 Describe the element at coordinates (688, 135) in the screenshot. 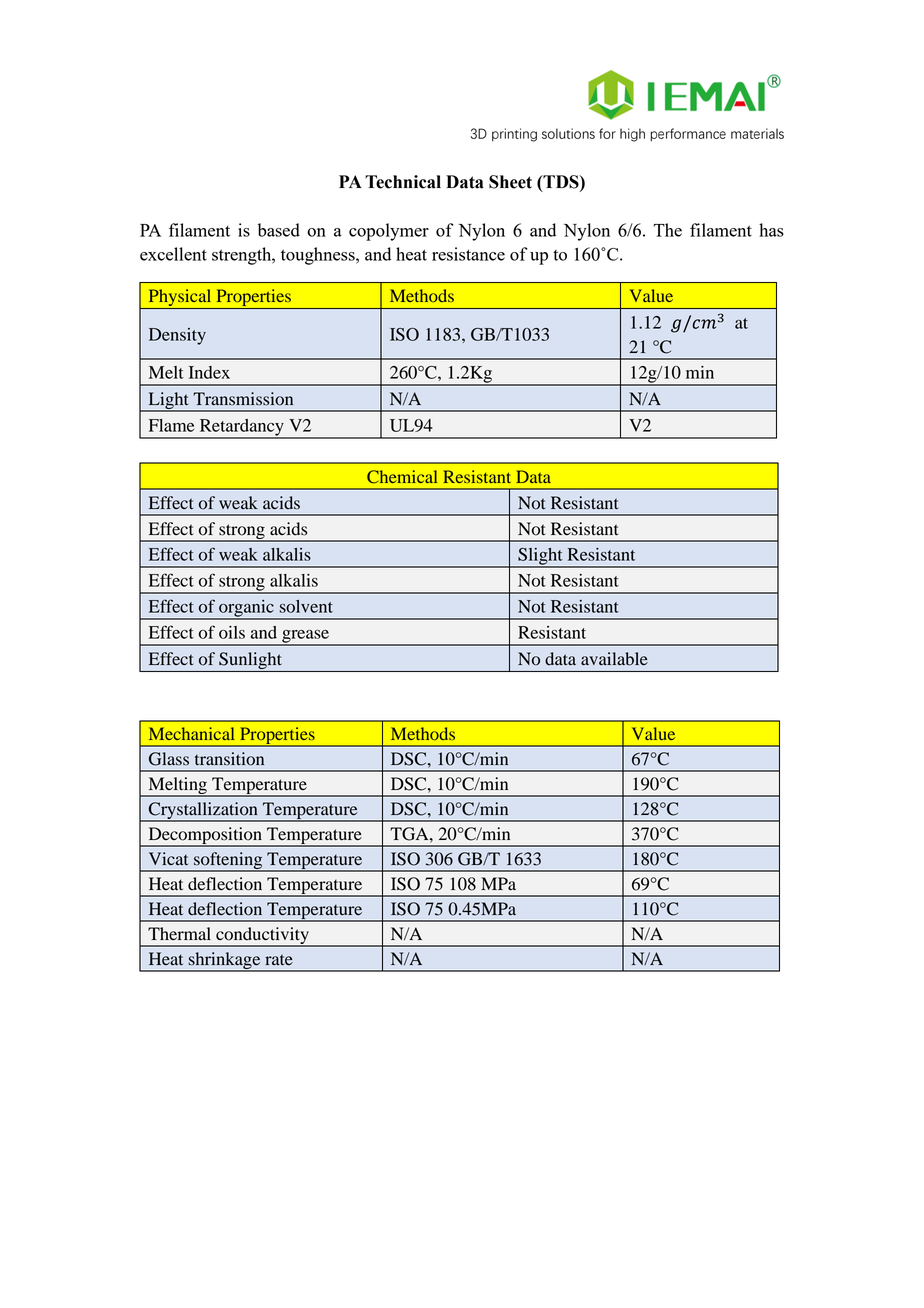

I see `performance` at that location.
